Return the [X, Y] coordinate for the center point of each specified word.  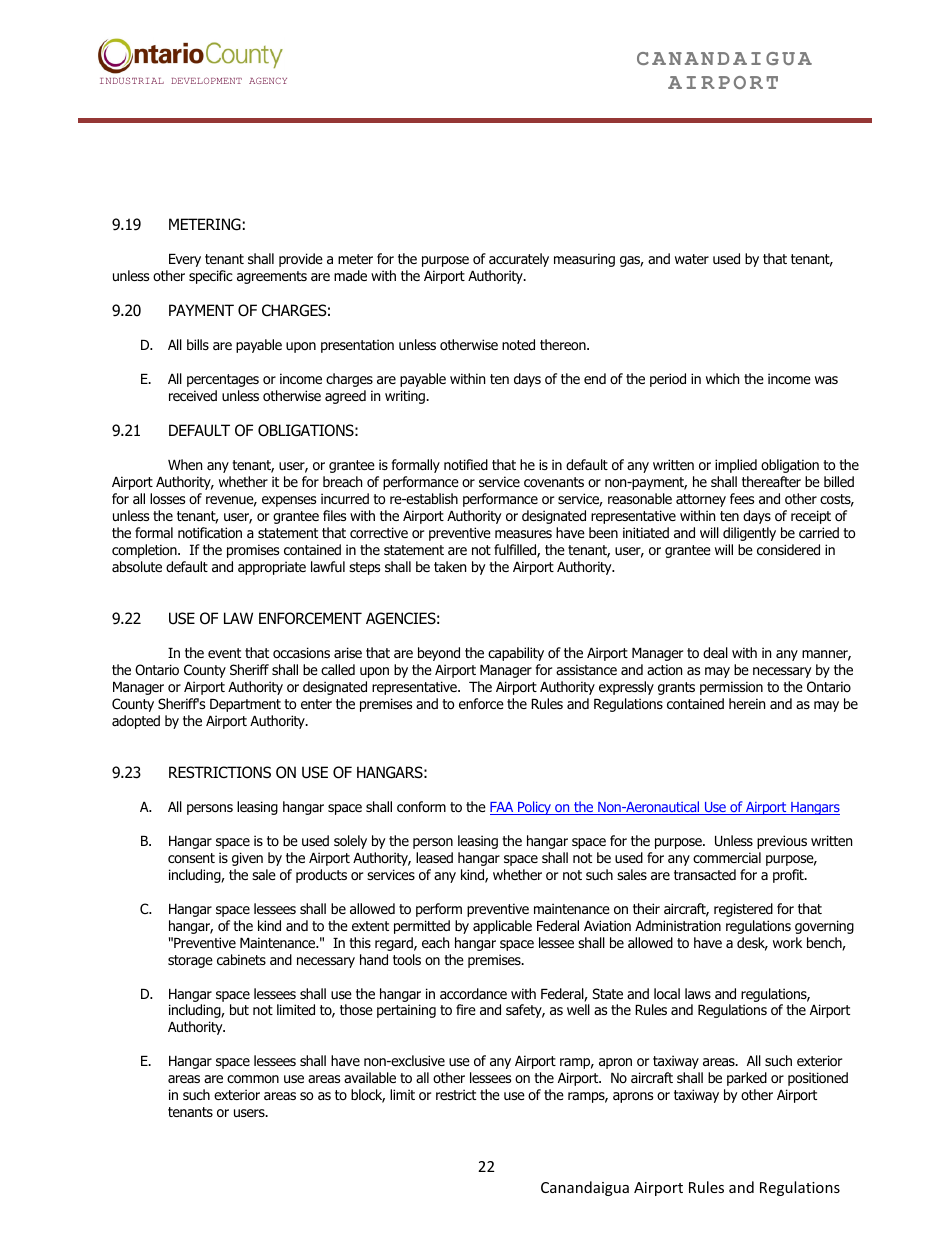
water [692, 259]
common [253, 1079]
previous [782, 842]
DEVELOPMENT [206, 80]
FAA [503, 808]
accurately [519, 260]
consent [191, 858]
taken [450, 566]
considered [788, 550]
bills [198, 344]
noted [518, 345]
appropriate [272, 568]
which [722, 378]
